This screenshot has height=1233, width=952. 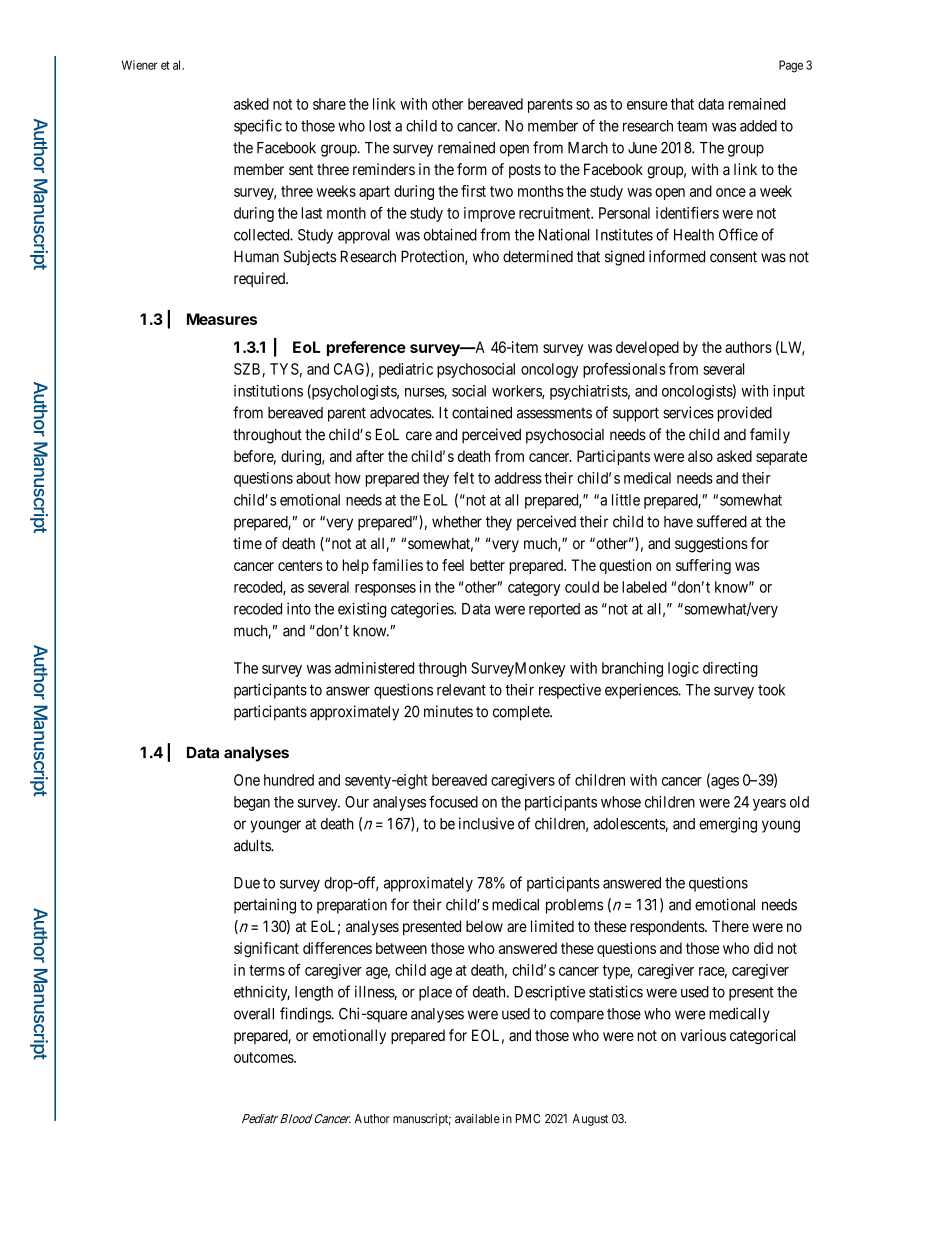 What do you see at coordinates (728, 825) in the screenshot?
I see `emerging` at bounding box center [728, 825].
